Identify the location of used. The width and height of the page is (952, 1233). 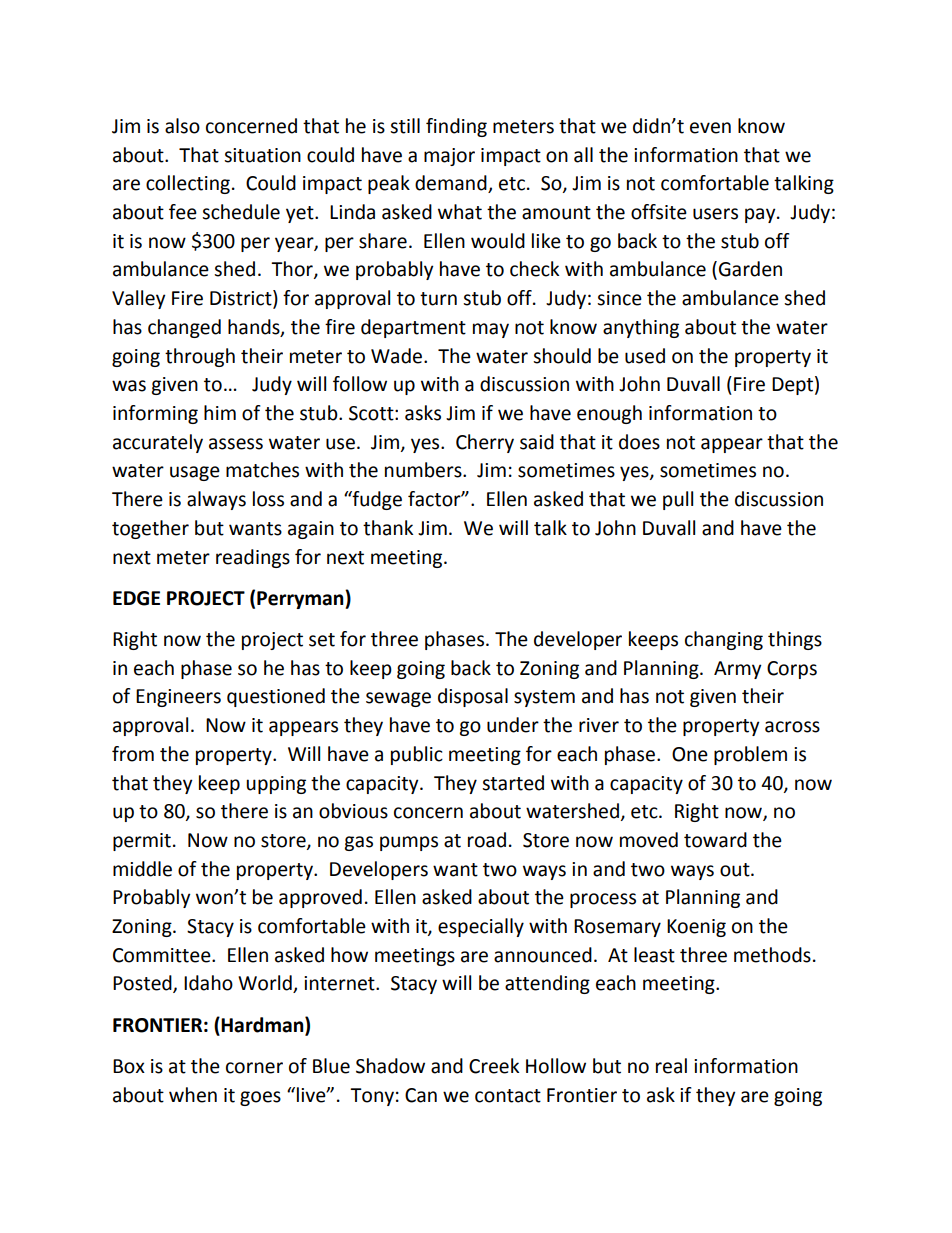
(645, 356).
